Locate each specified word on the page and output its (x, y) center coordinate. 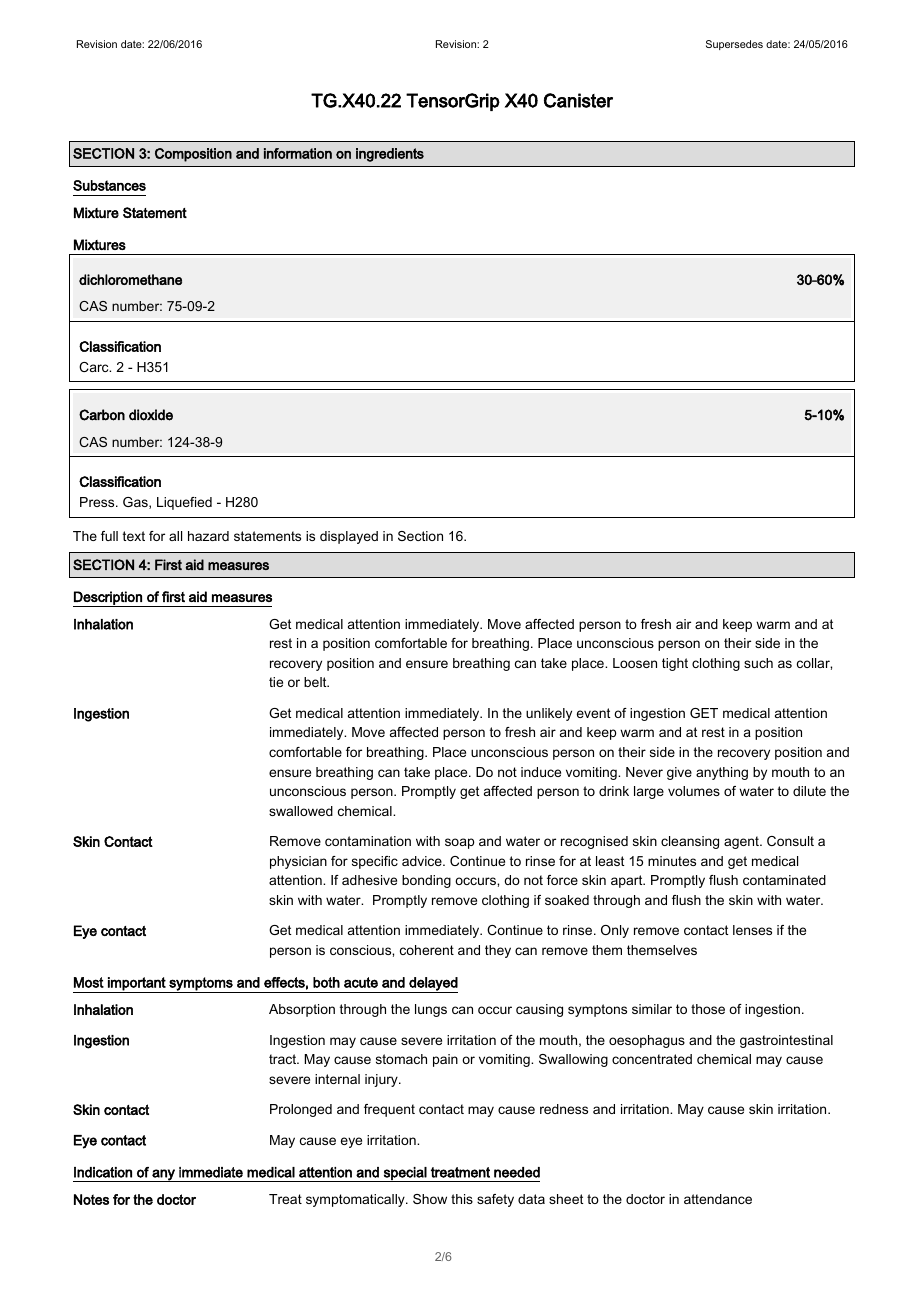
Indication (103, 1172)
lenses (752, 930)
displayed (349, 537)
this (462, 1199)
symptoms (201, 985)
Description (108, 599)
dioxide (151, 415)
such (758, 663)
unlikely (549, 714)
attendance (718, 1199)
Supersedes (734, 45)
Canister (578, 100)
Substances (109, 185)
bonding (426, 881)
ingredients (390, 155)
